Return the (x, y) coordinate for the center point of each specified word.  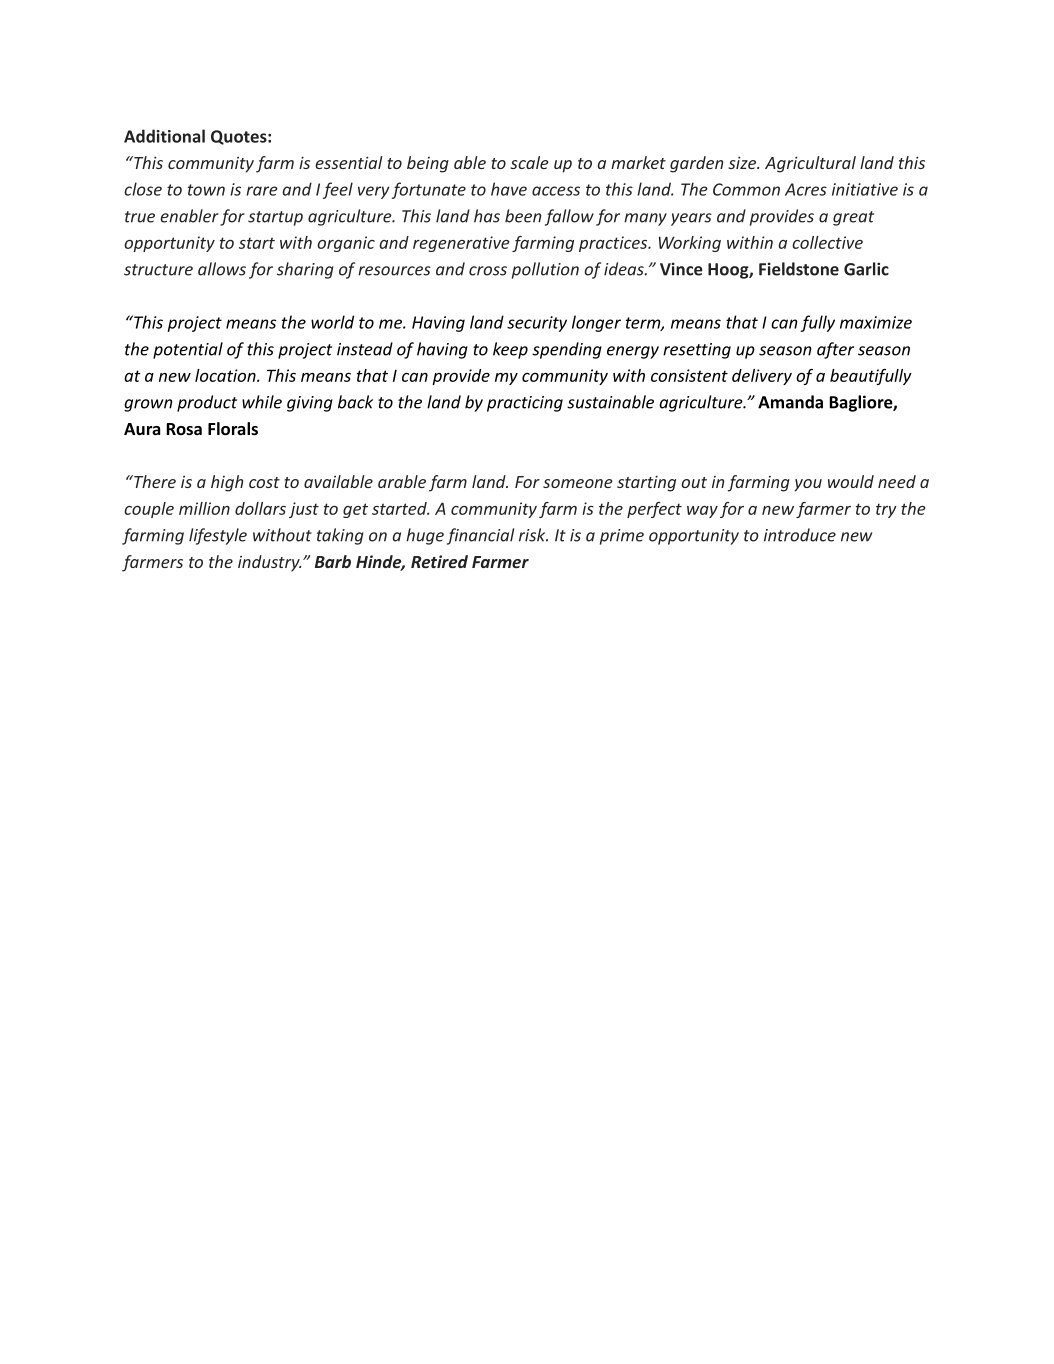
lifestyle (218, 536)
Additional (164, 136)
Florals (233, 429)
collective (827, 242)
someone (578, 483)
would (851, 481)
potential (188, 350)
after (835, 350)
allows (222, 269)
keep (510, 350)
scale (529, 162)
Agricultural (810, 164)
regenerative (461, 244)
